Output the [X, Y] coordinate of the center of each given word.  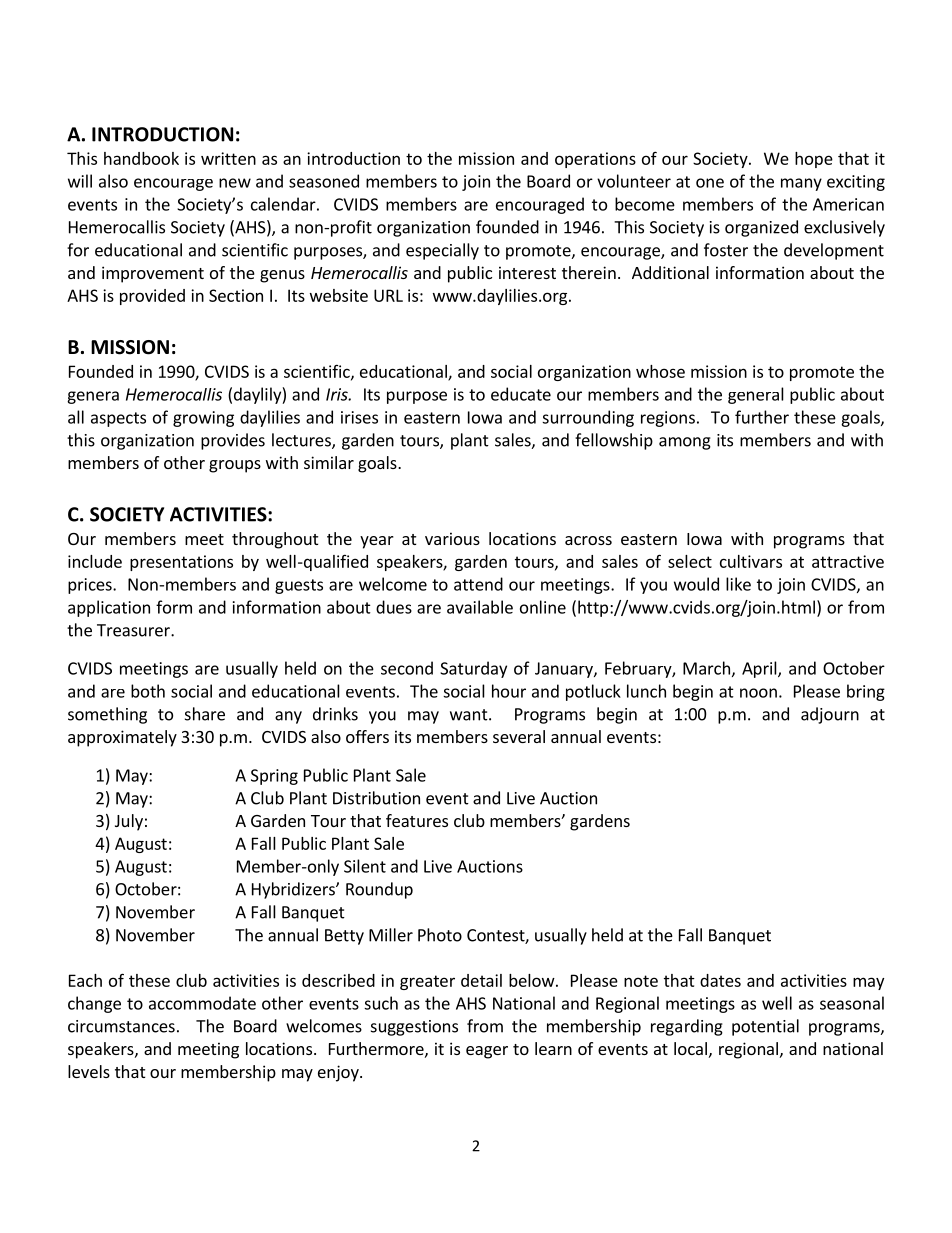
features [417, 820]
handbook [141, 158]
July [129, 822]
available [480, 607]
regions [668, 419]
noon [758, 693]
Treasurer [134, 630]
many [801, 184]
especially [442, 251]
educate [521, 394]
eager [487, 1052]
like [738, 584]
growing [203, 419]
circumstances [121, 1026]
